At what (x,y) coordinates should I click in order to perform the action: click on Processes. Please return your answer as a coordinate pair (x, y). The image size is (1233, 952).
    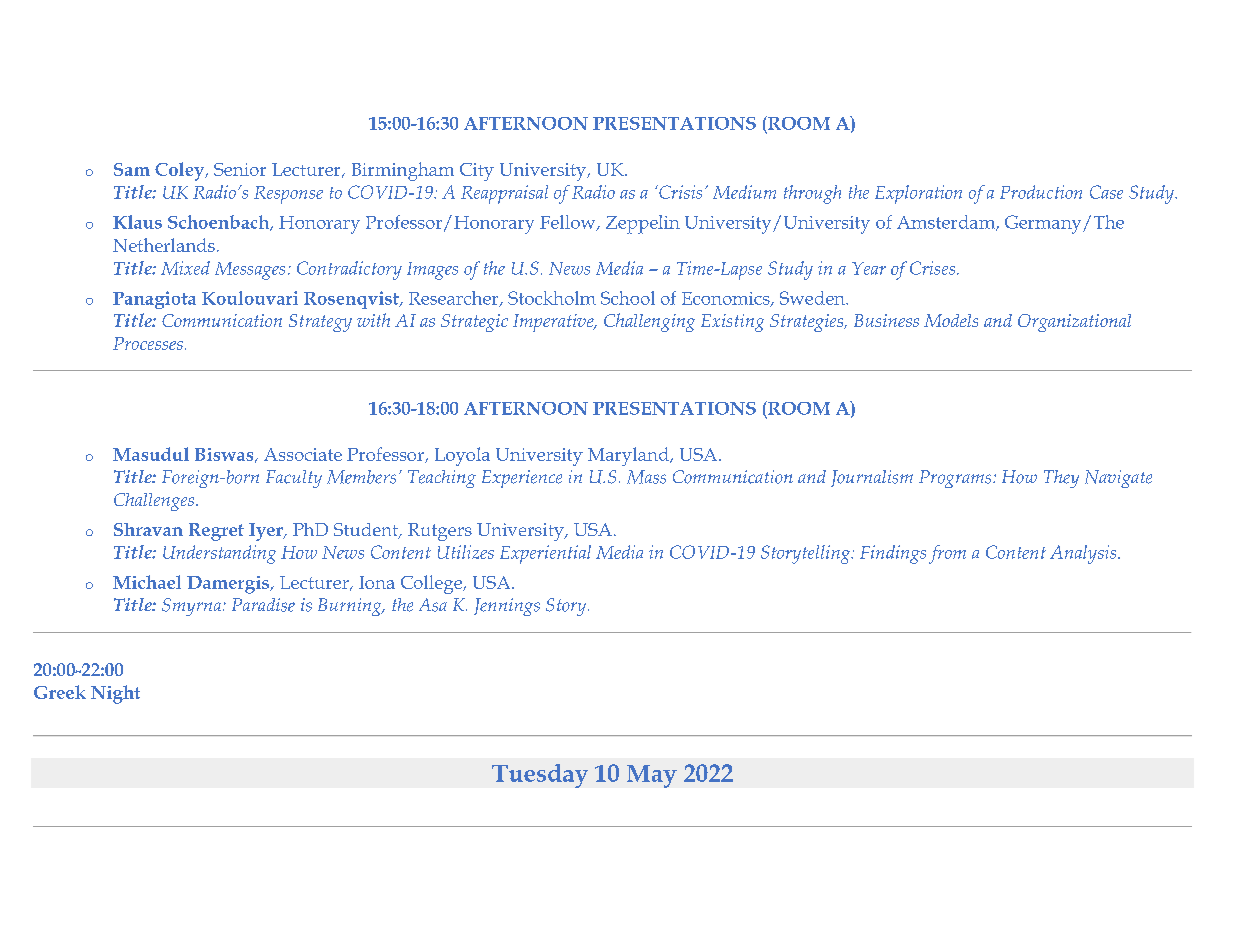
    Looking at the image, I should click on (148, 343).
